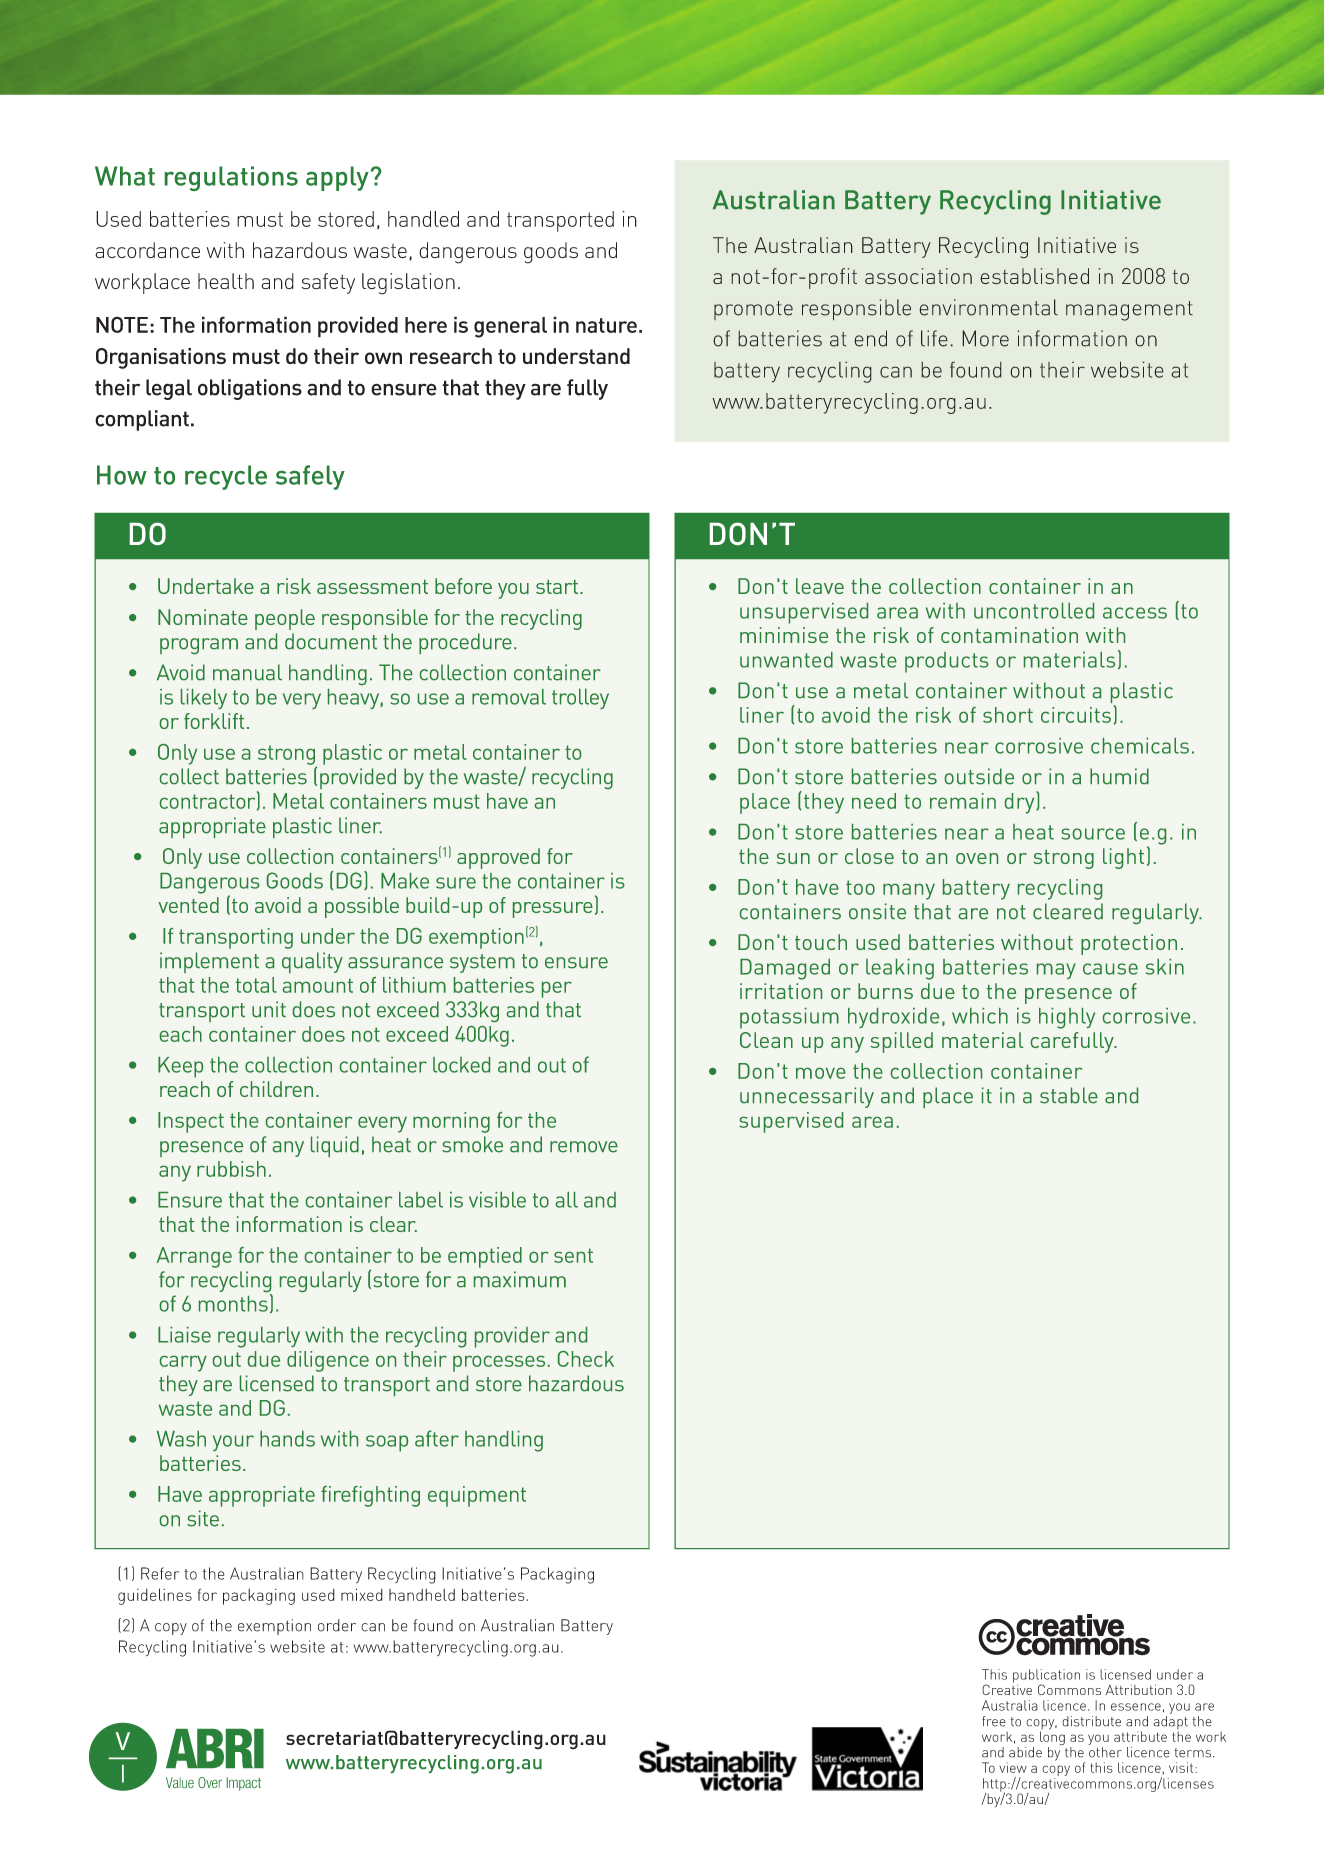 The width and height of the screenshot is (1324, 1873). Describe the element at coordinates (1056, 971) in the screenshot. I see `may` at that location.
